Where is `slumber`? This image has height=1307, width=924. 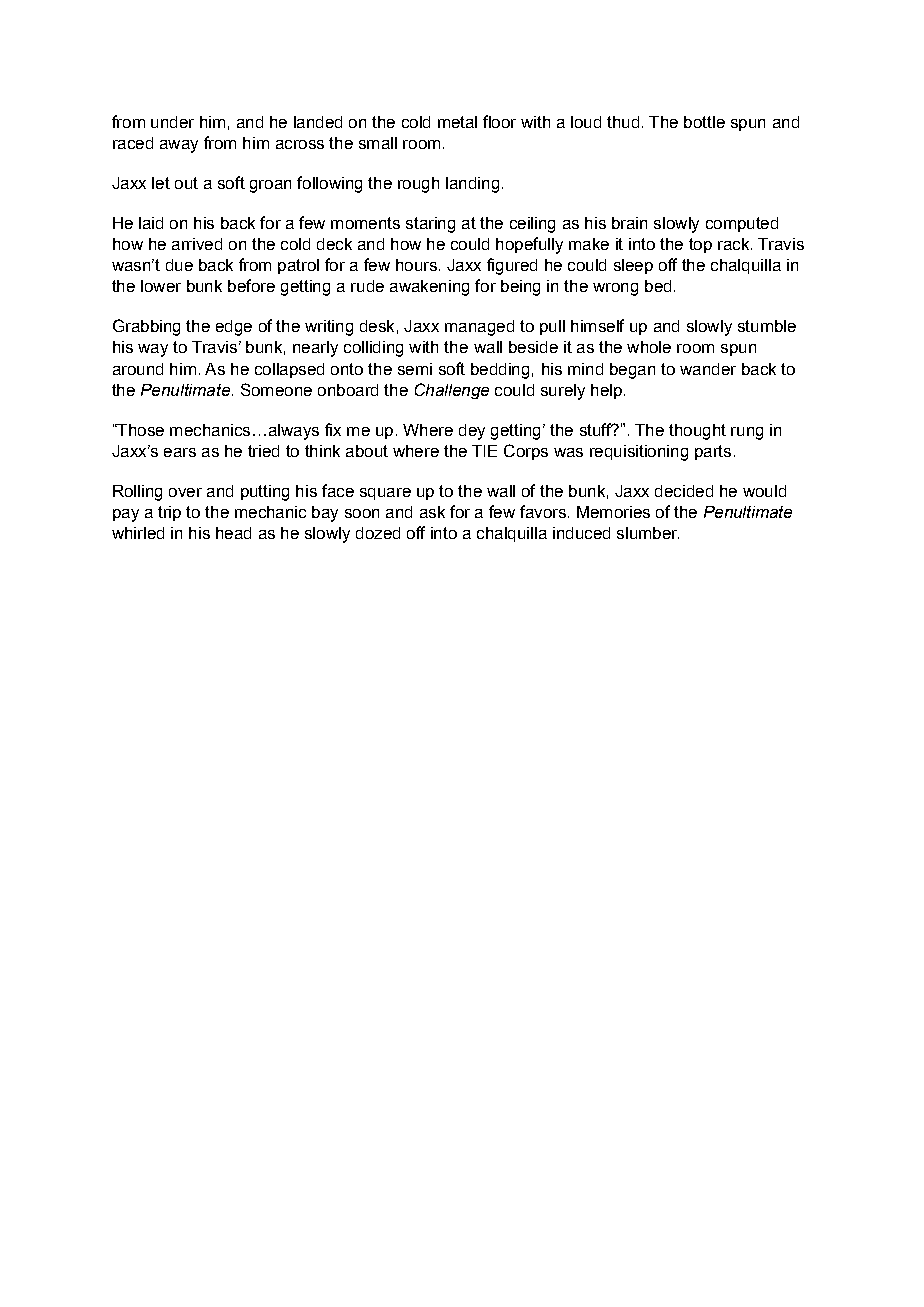
slumber is located at coordinates (648, 533).
